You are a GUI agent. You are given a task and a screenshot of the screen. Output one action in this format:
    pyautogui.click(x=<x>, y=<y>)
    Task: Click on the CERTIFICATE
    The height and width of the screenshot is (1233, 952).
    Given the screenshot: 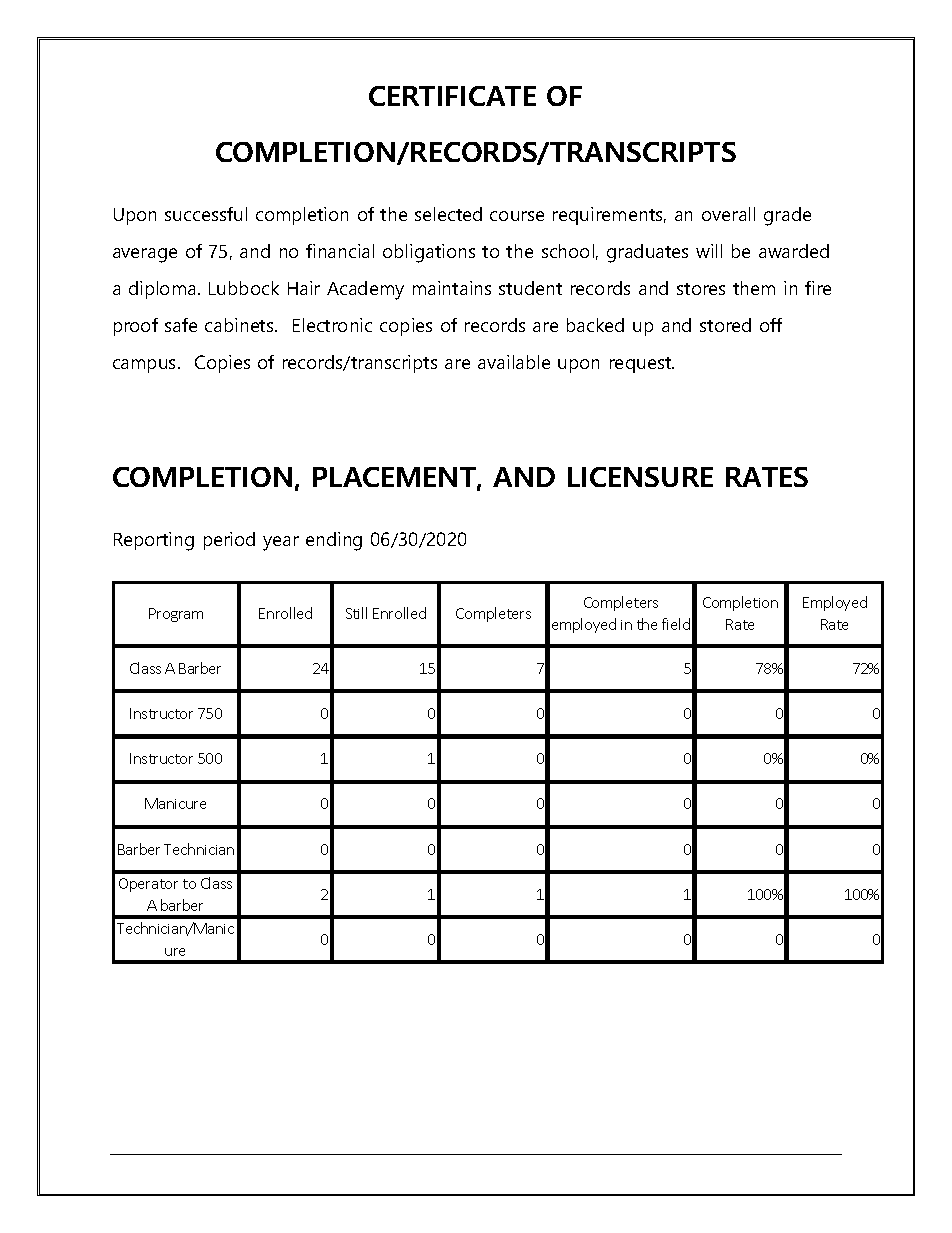 What is the action you would take?
    pyautogui.click(x=452, y=96)
